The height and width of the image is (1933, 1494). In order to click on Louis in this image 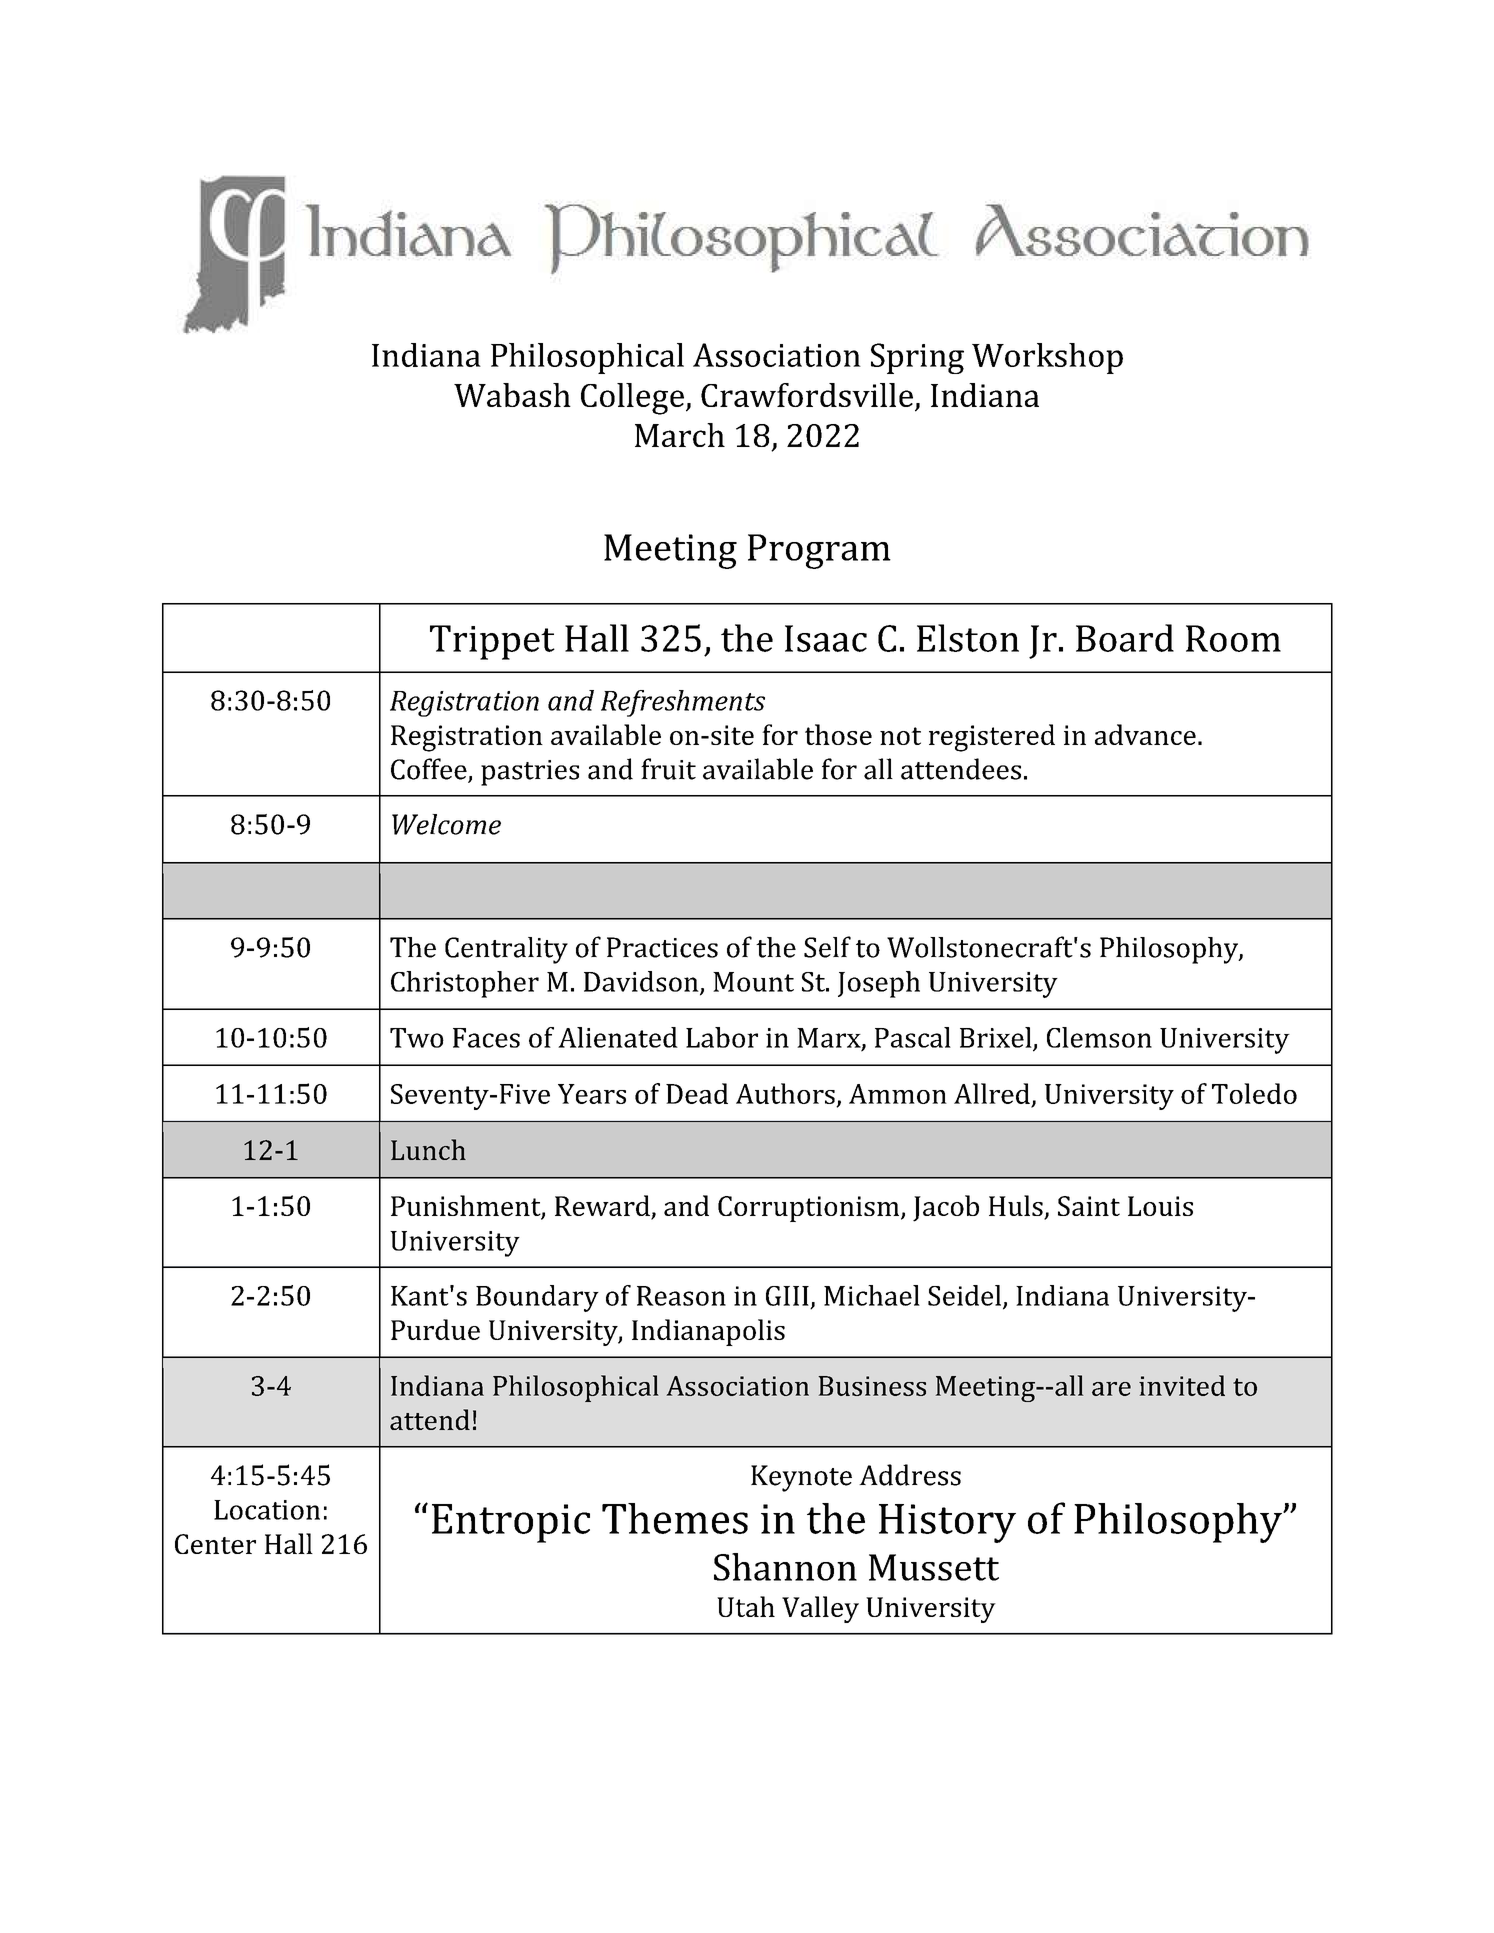, I will do `click(1160, 1206)`.
